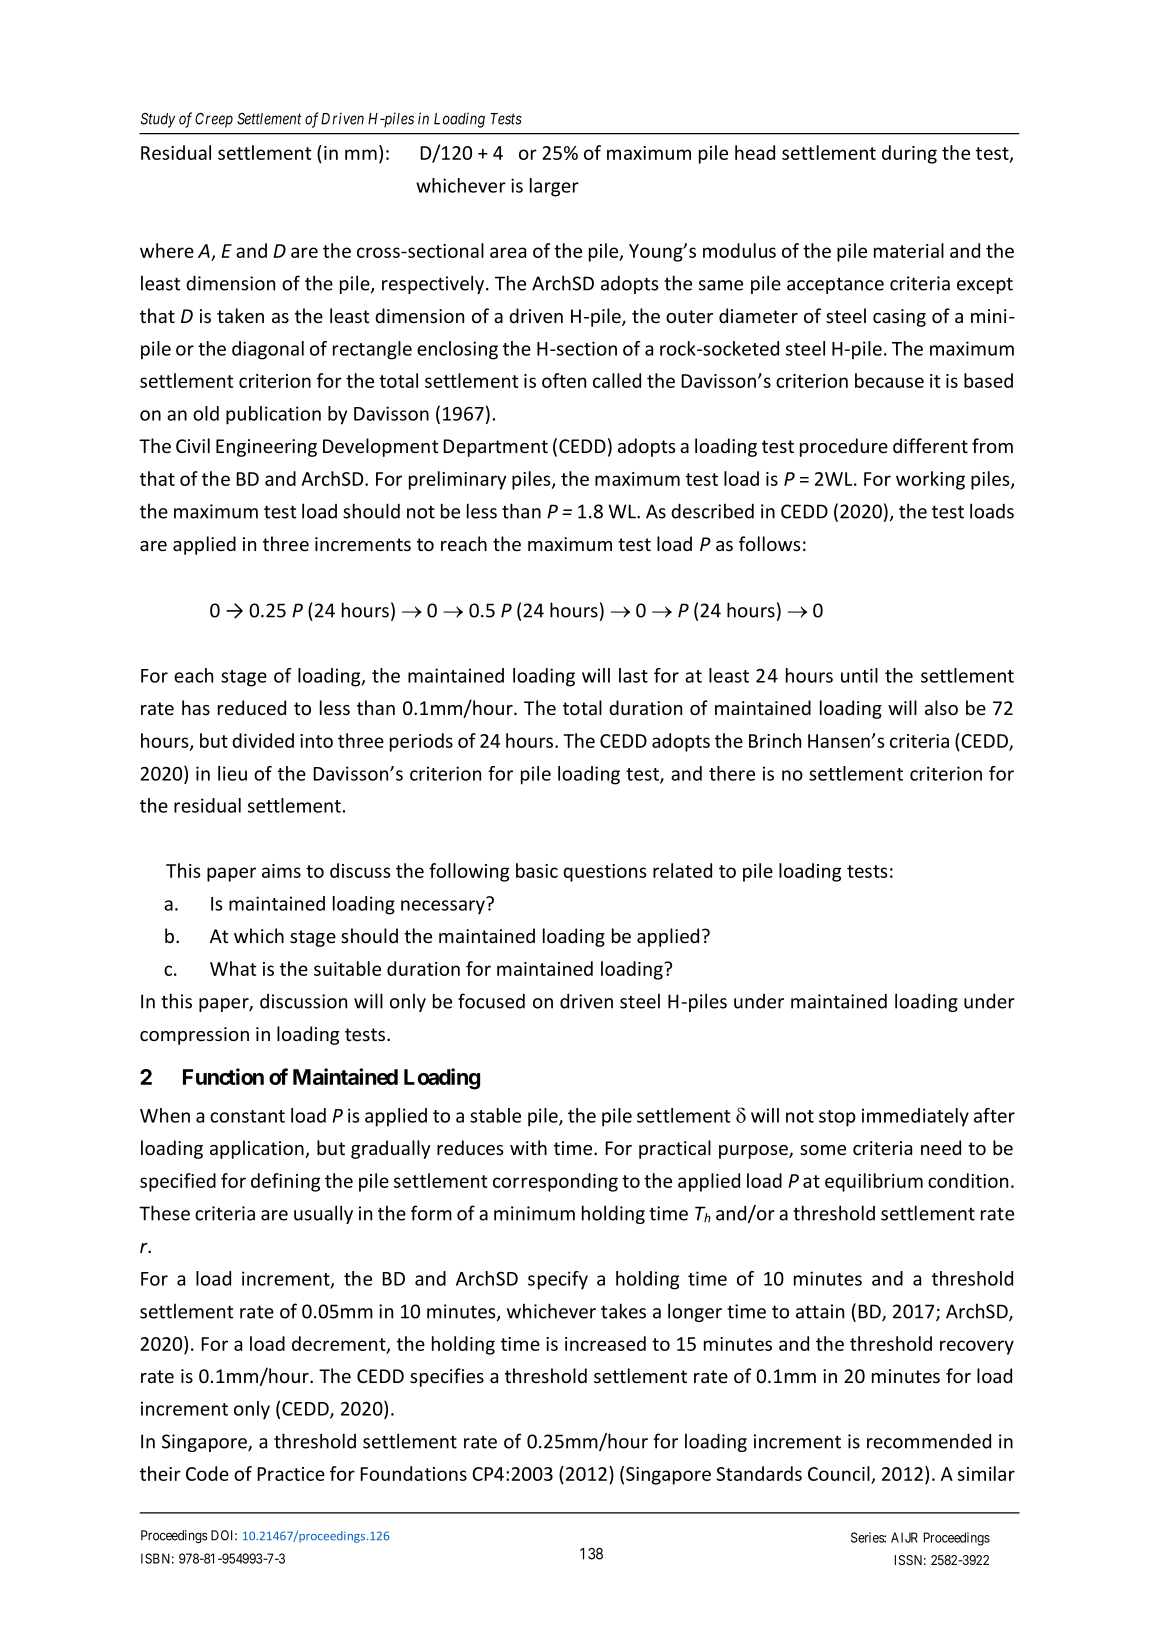 This screenshot has height=1634, width=1155. What do you see at coordinates (554, 187) in the screenshot?
I see `larger` at bounding box center [554, 187].
